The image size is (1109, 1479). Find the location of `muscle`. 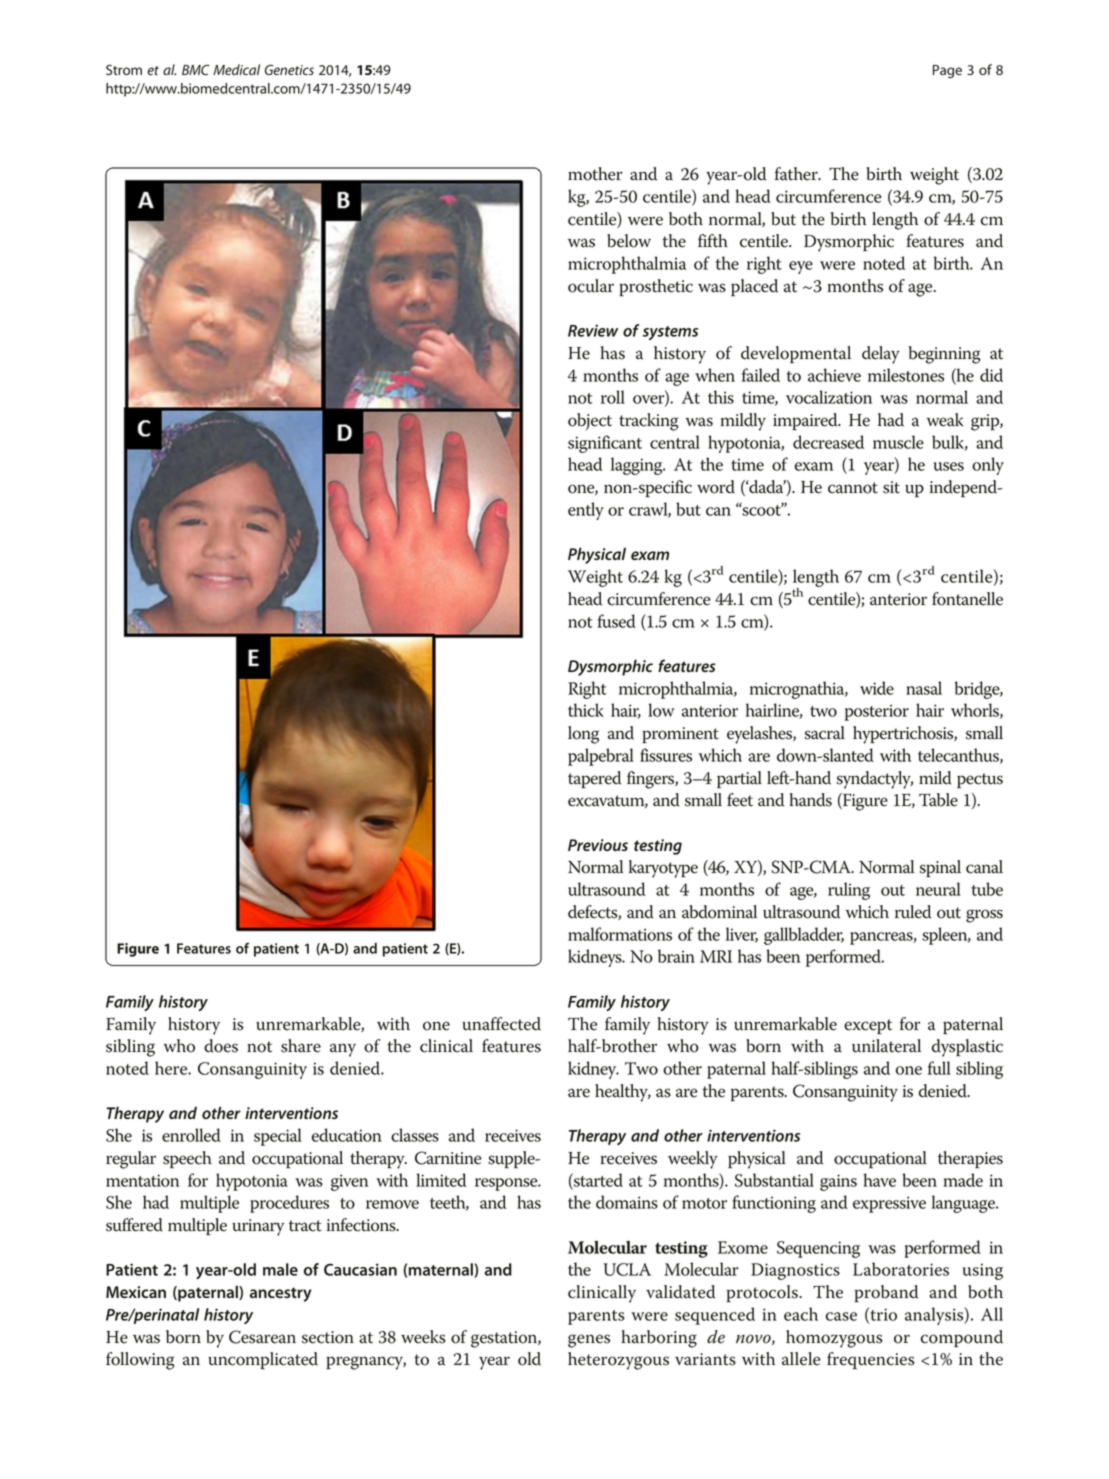

muscle is located at coordinates (898, 442).
